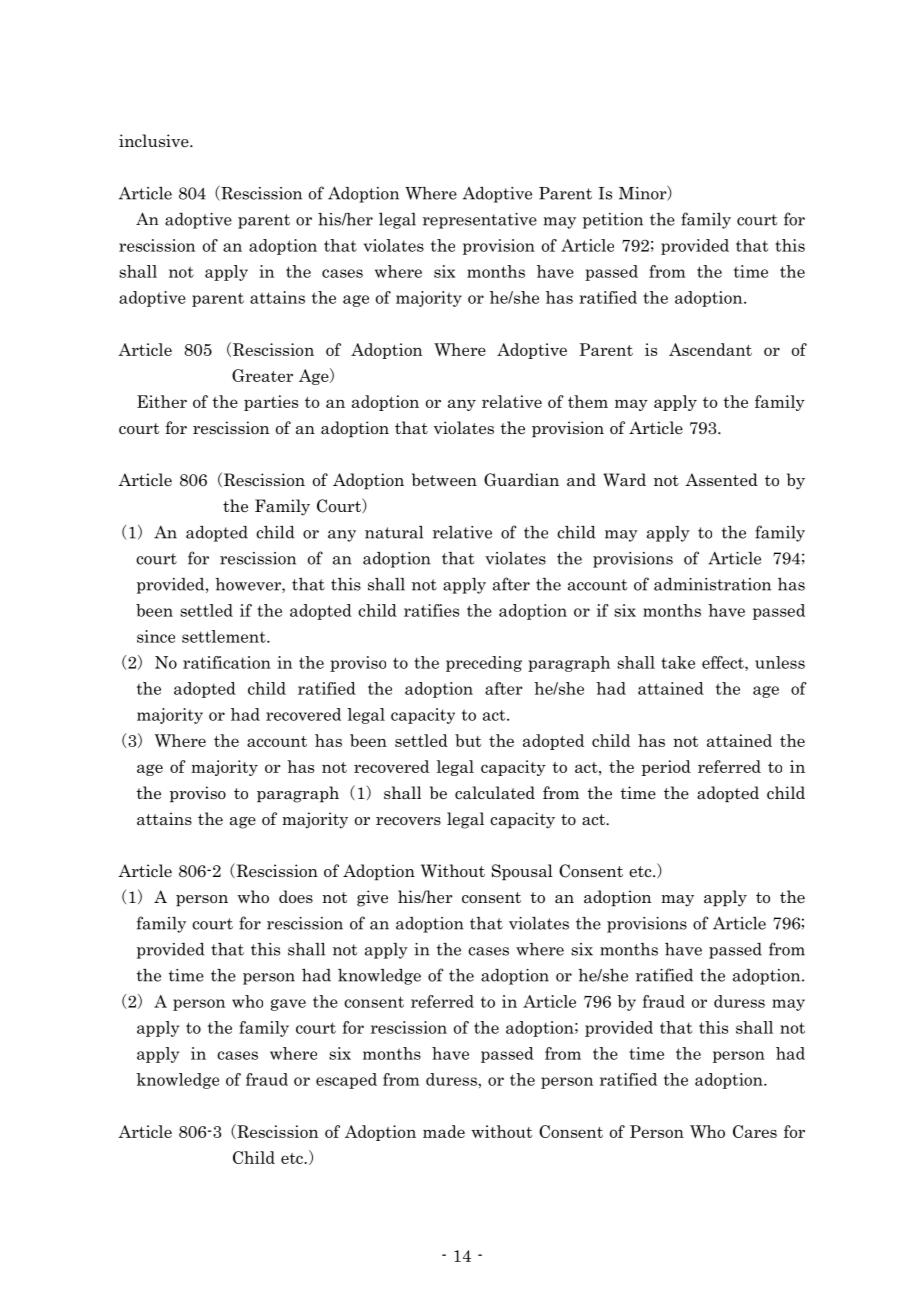 The width and height of the page is (924, 1308). I want to click on petition, so click(613, 221).
